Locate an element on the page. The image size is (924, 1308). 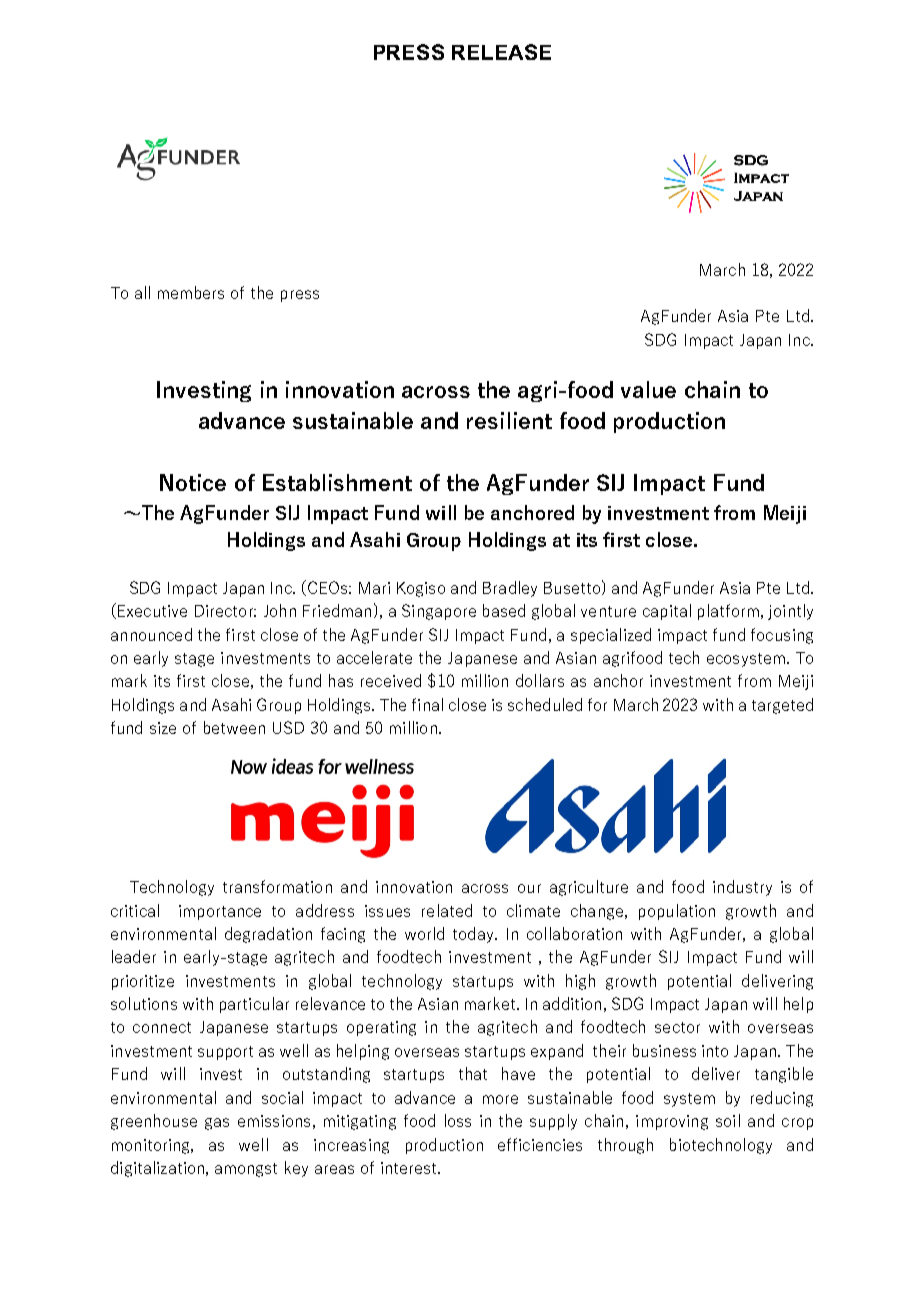
resilient is located at coordinates (509, 420).
